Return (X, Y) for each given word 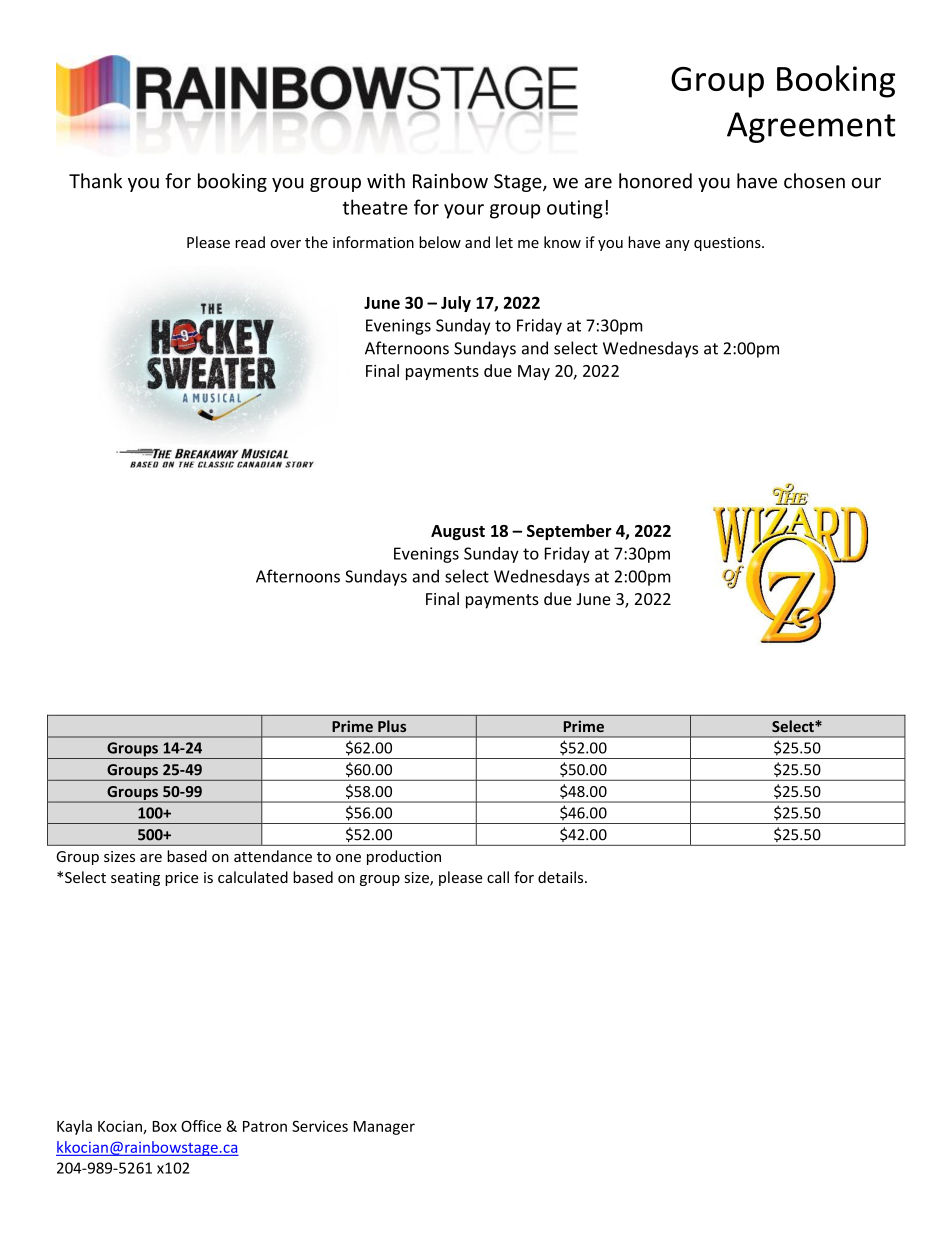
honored (655, 181)
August (458, 533)
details (562, 877)
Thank (95, 181)
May (534, 372)
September (569, 532)
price (181, 879)
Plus (392, 726)
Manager (384, 1128)
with (386, 181)
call (498, 877)
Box (165, 1126)
